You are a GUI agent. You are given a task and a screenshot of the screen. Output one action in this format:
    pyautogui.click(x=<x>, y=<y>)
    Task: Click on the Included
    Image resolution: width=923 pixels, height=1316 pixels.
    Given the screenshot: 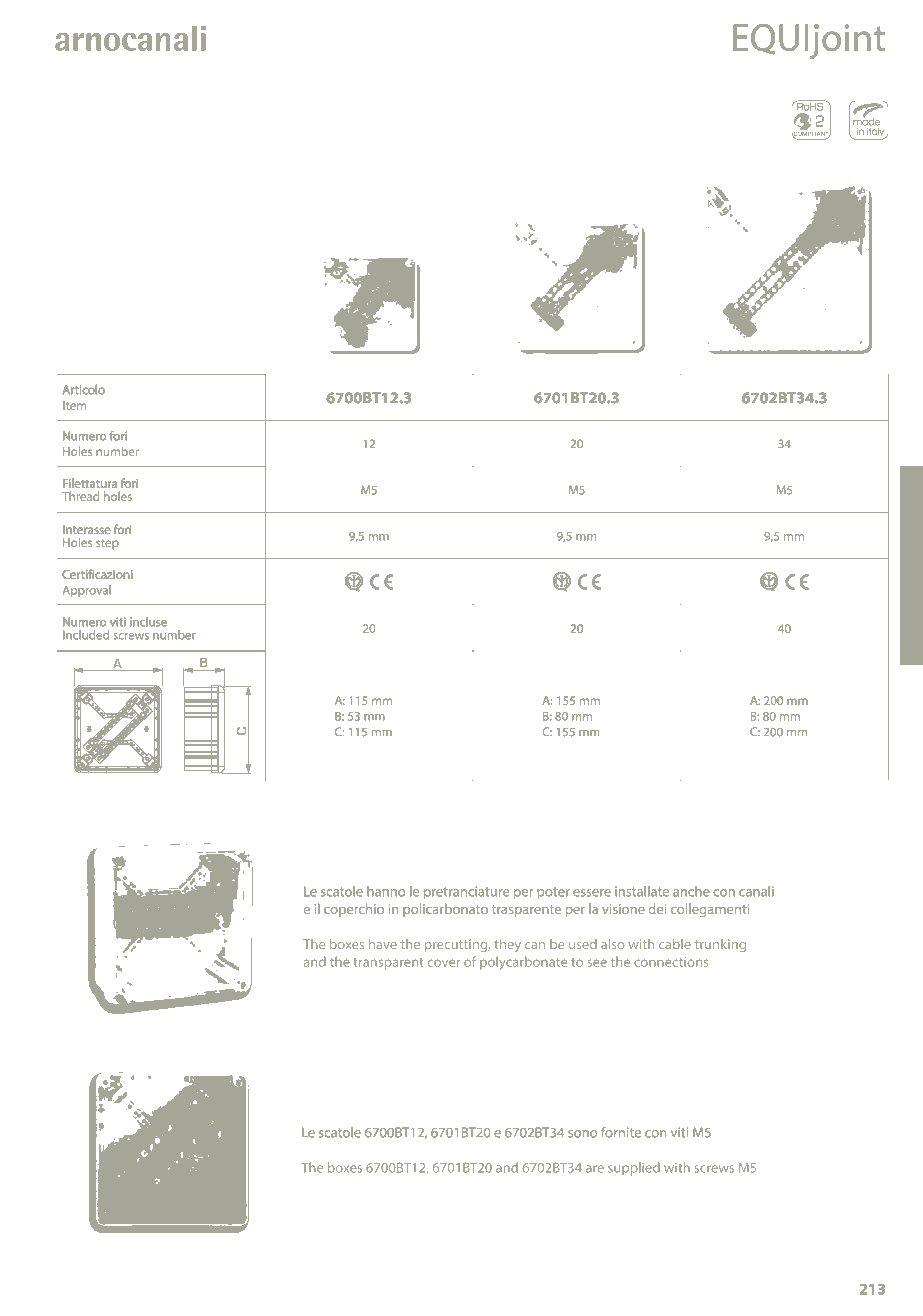 What is the action you would take?
    pyautogui.click(x=86, y=634)
